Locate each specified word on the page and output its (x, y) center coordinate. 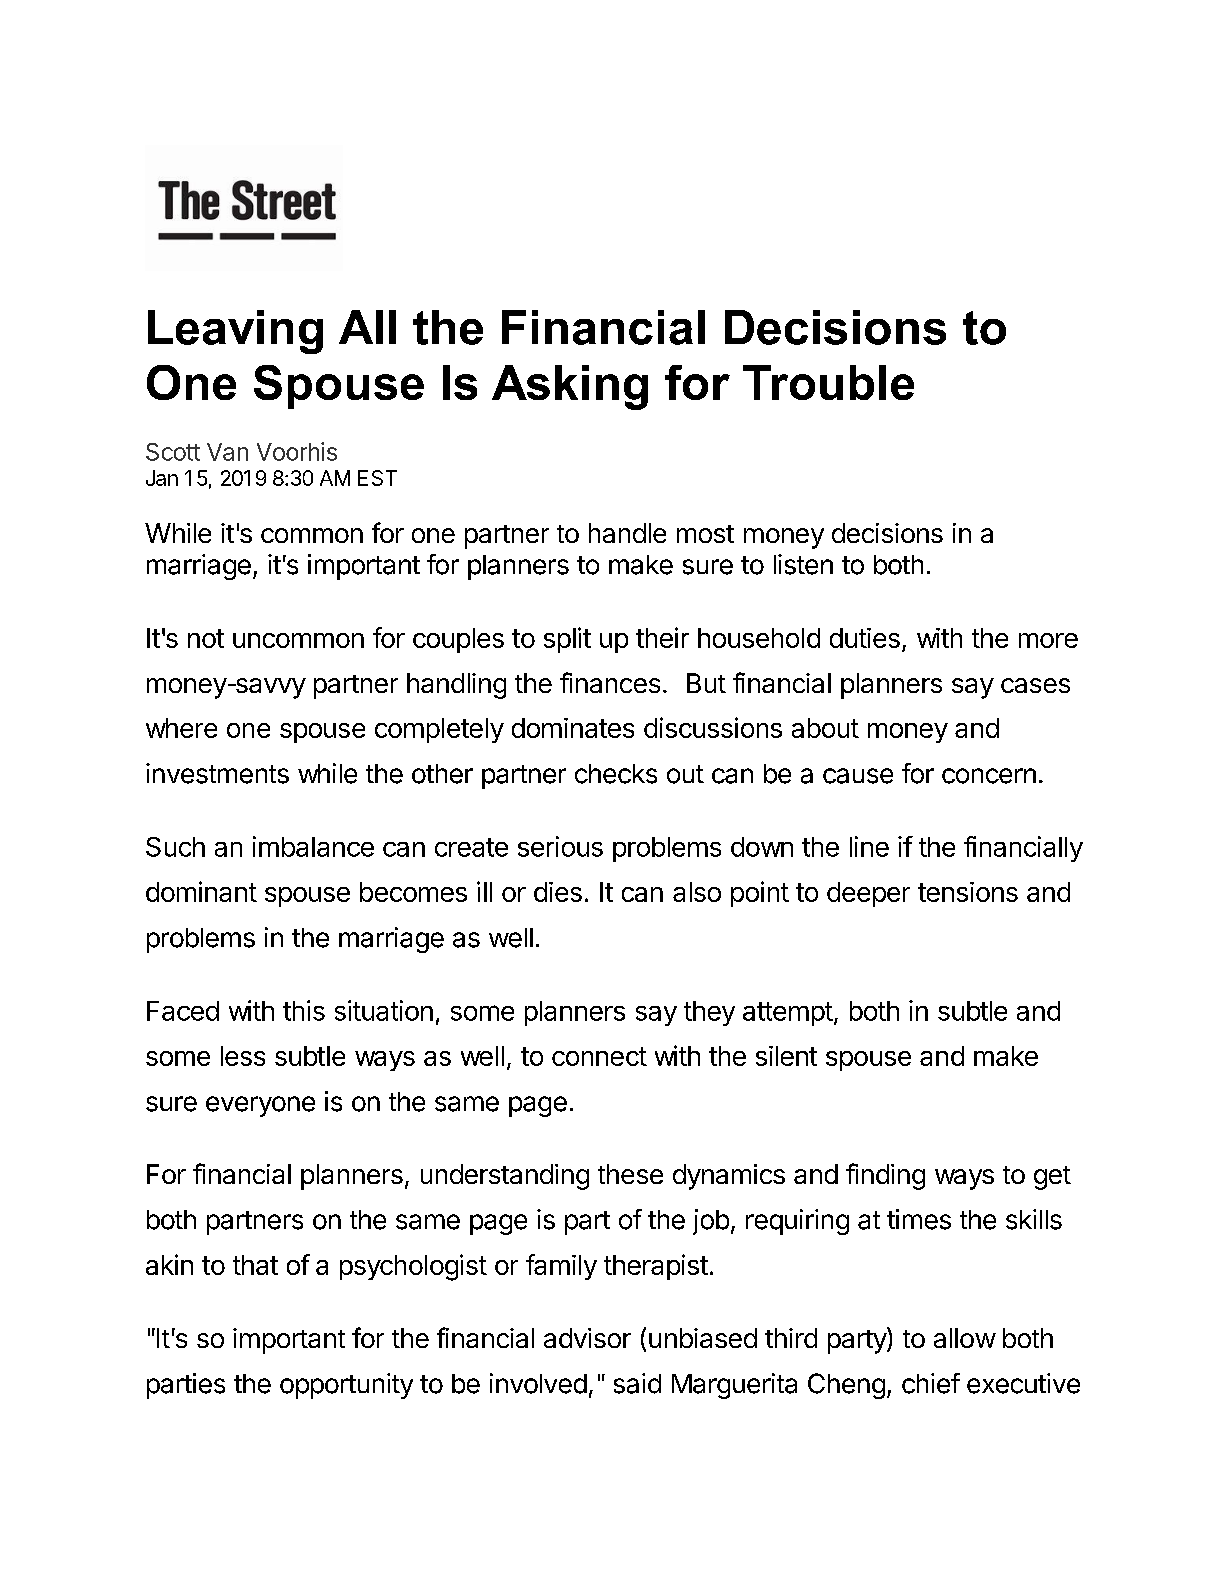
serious (560, 846)
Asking (570, 387)
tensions (968, 892)
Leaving (235, 332)
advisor (587, 1338)
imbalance (313, 846)
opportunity (346, 1386)
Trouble (828, 382)
